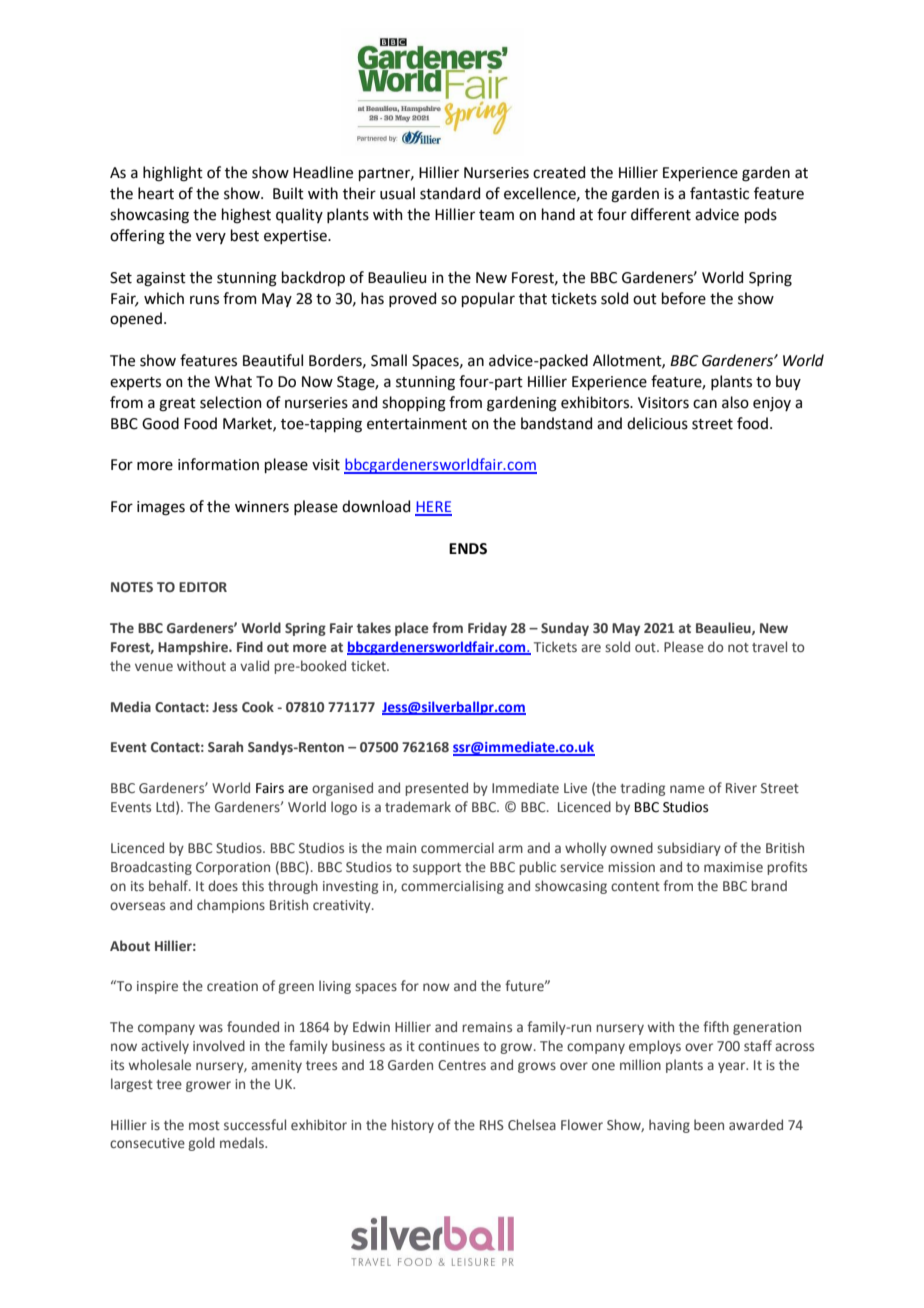 The image size is (924, 1308). I want to click on can, so click(705, 404).
